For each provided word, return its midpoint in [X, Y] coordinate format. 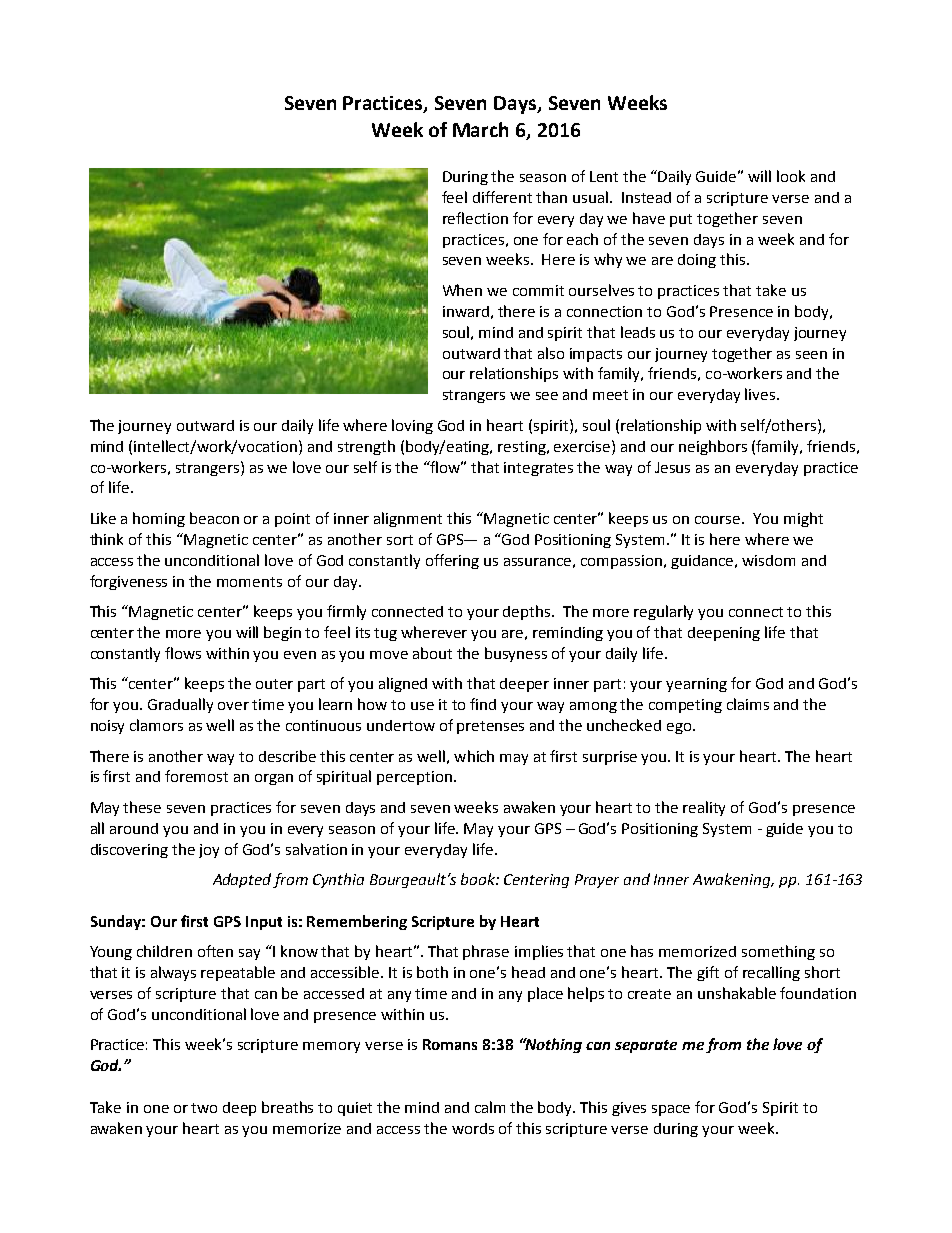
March [480, 129]
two [204, 1108]
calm [490, 1107]
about [432, 653]
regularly [663, 612]
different [502, 197]
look [791, 176]
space [671, 1110]
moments [249, 582]
